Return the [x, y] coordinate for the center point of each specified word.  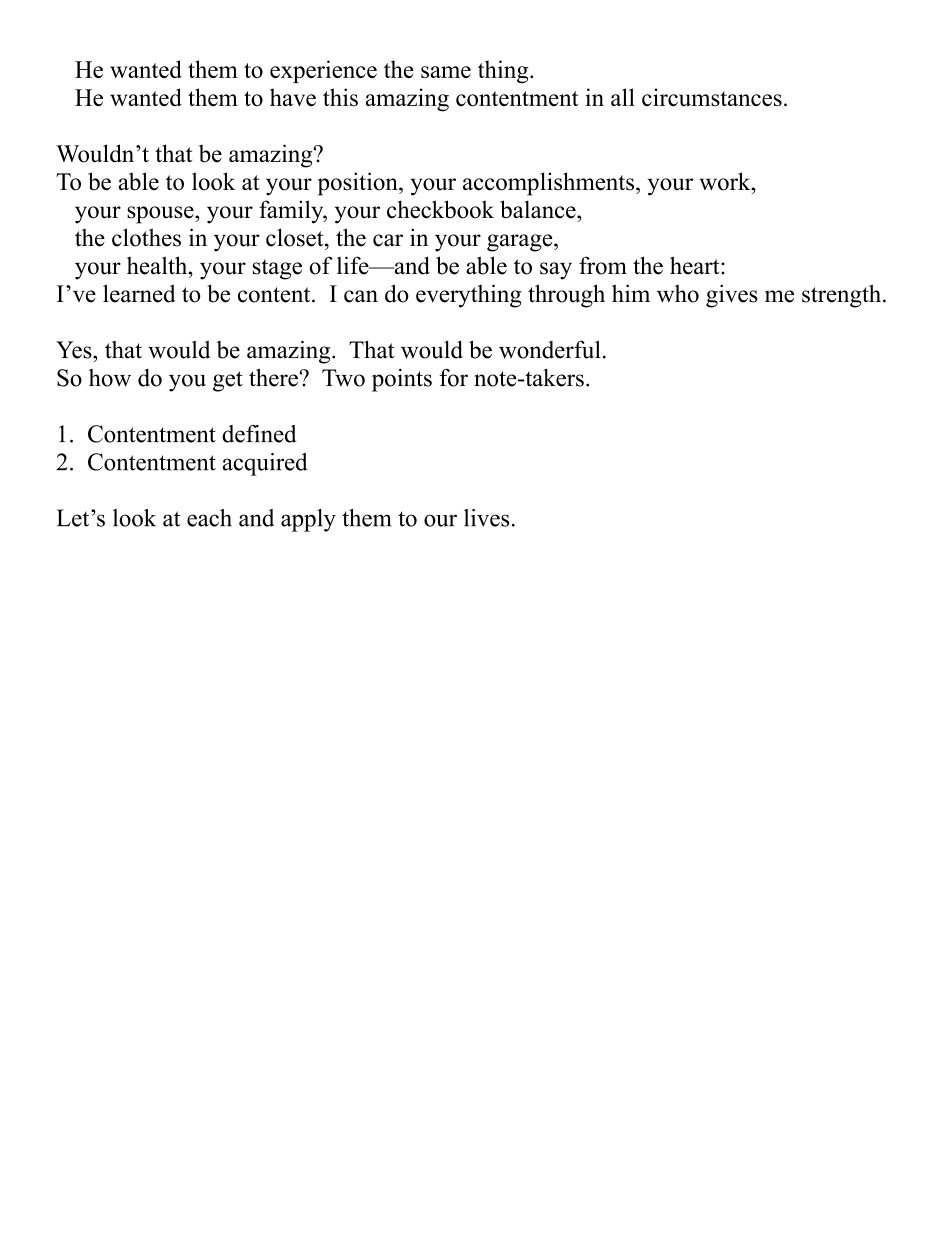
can [361, 296]
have [293, 97]
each [209, 518]
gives [732, 296]
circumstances [712, 97]
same [446, 72]
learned [139, 293]
